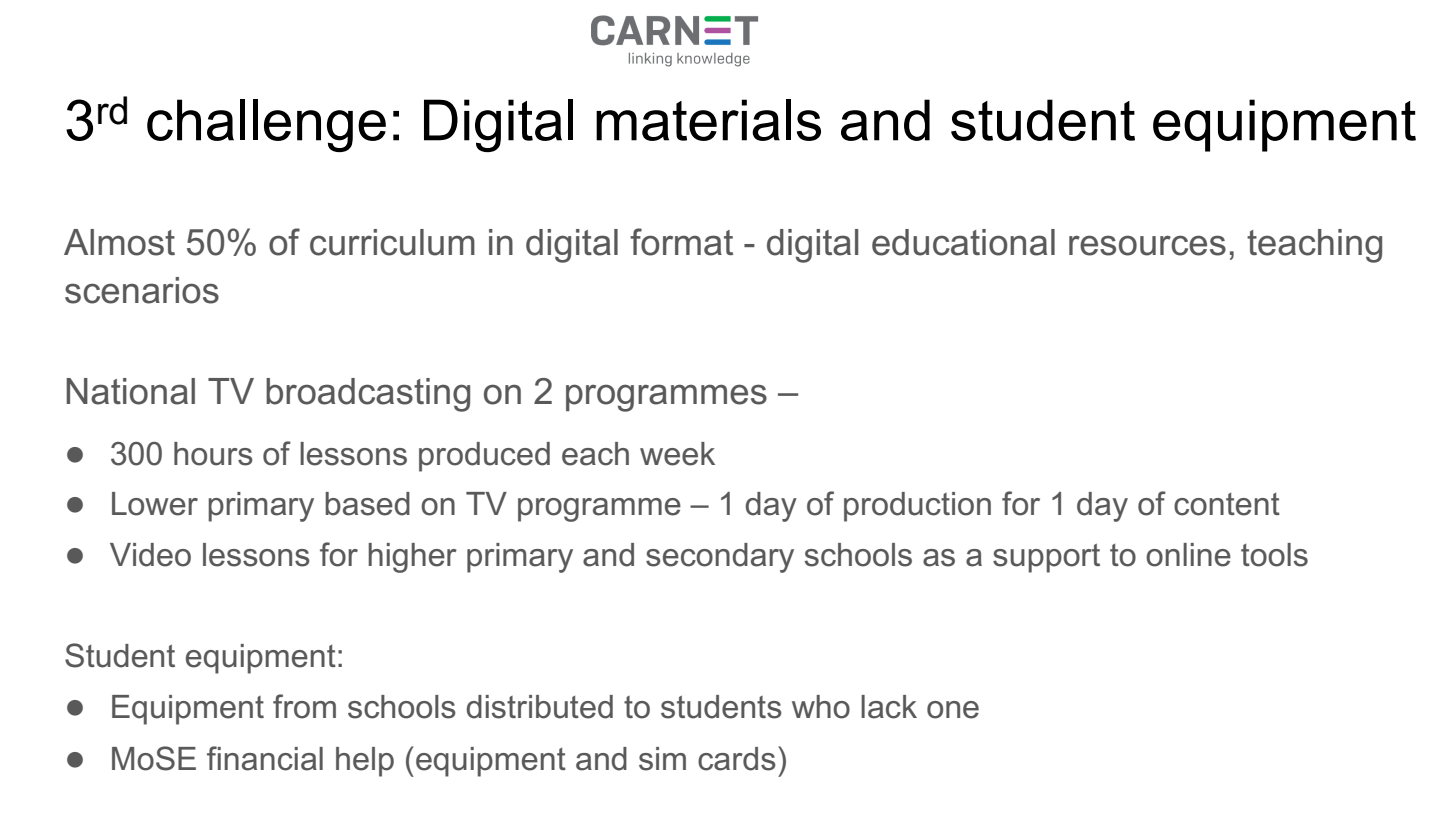  I want to click on online, so click(1188, 555).
